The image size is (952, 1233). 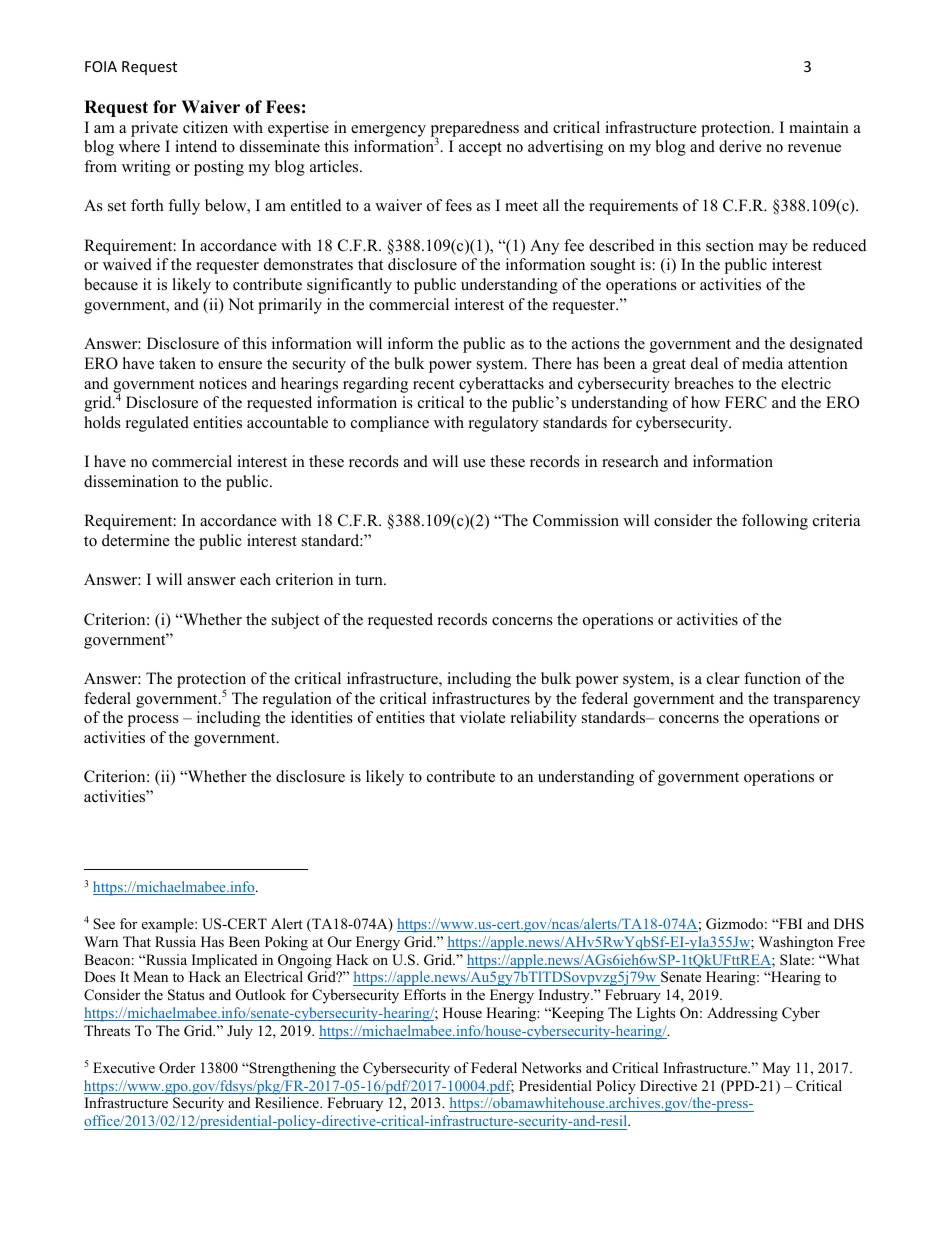 I want to click on Order, so click(x=177, y=1068).
